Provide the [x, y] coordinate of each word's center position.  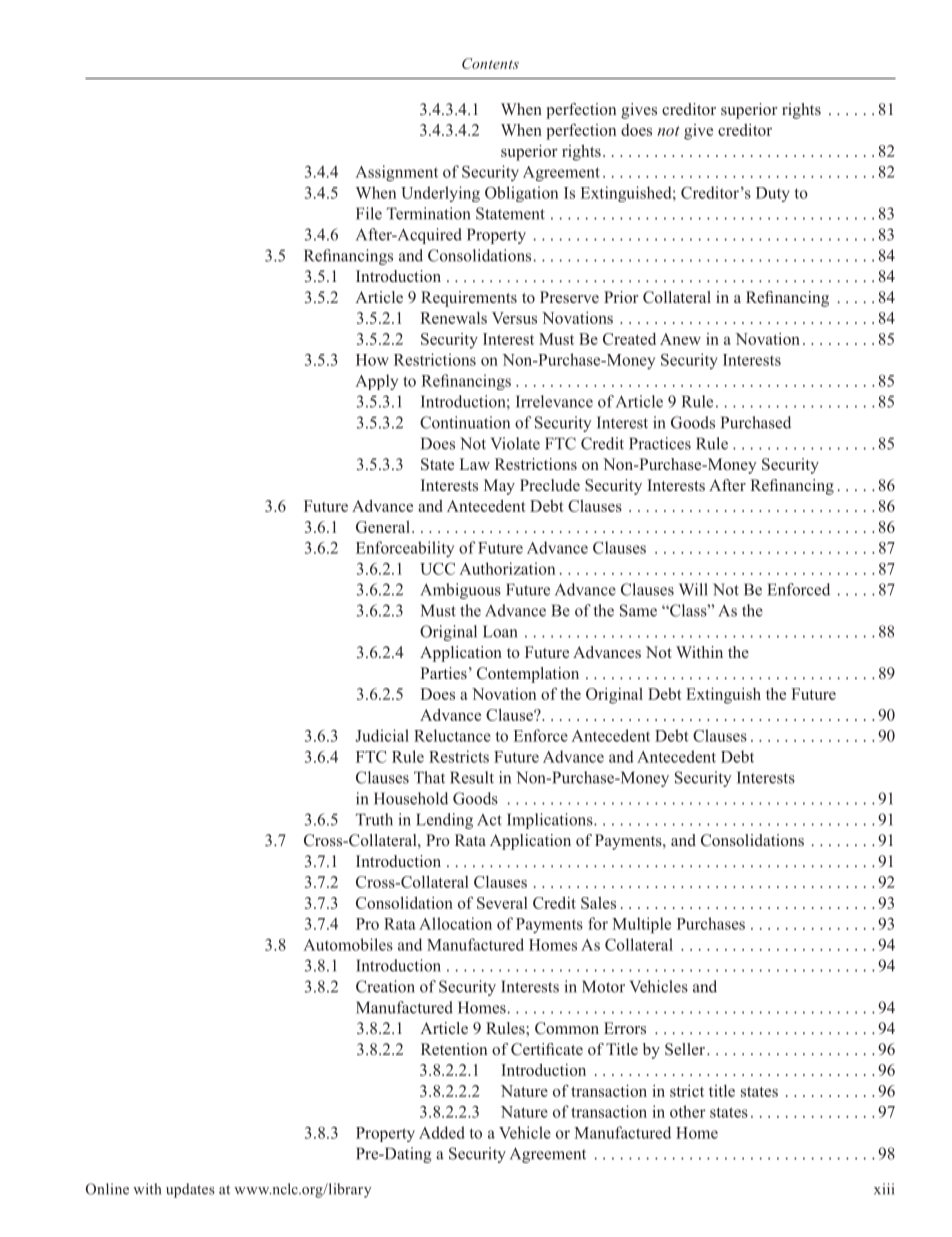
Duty [773, 194]
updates [190, 1190]
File [369, 213]
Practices [660, 443]
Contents [490, 63]
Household [411, 798]
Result [472, 777]
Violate [515, 443]
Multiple [641, 925]
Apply [376, 382]
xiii [884, 1189]
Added [442, 1132]
